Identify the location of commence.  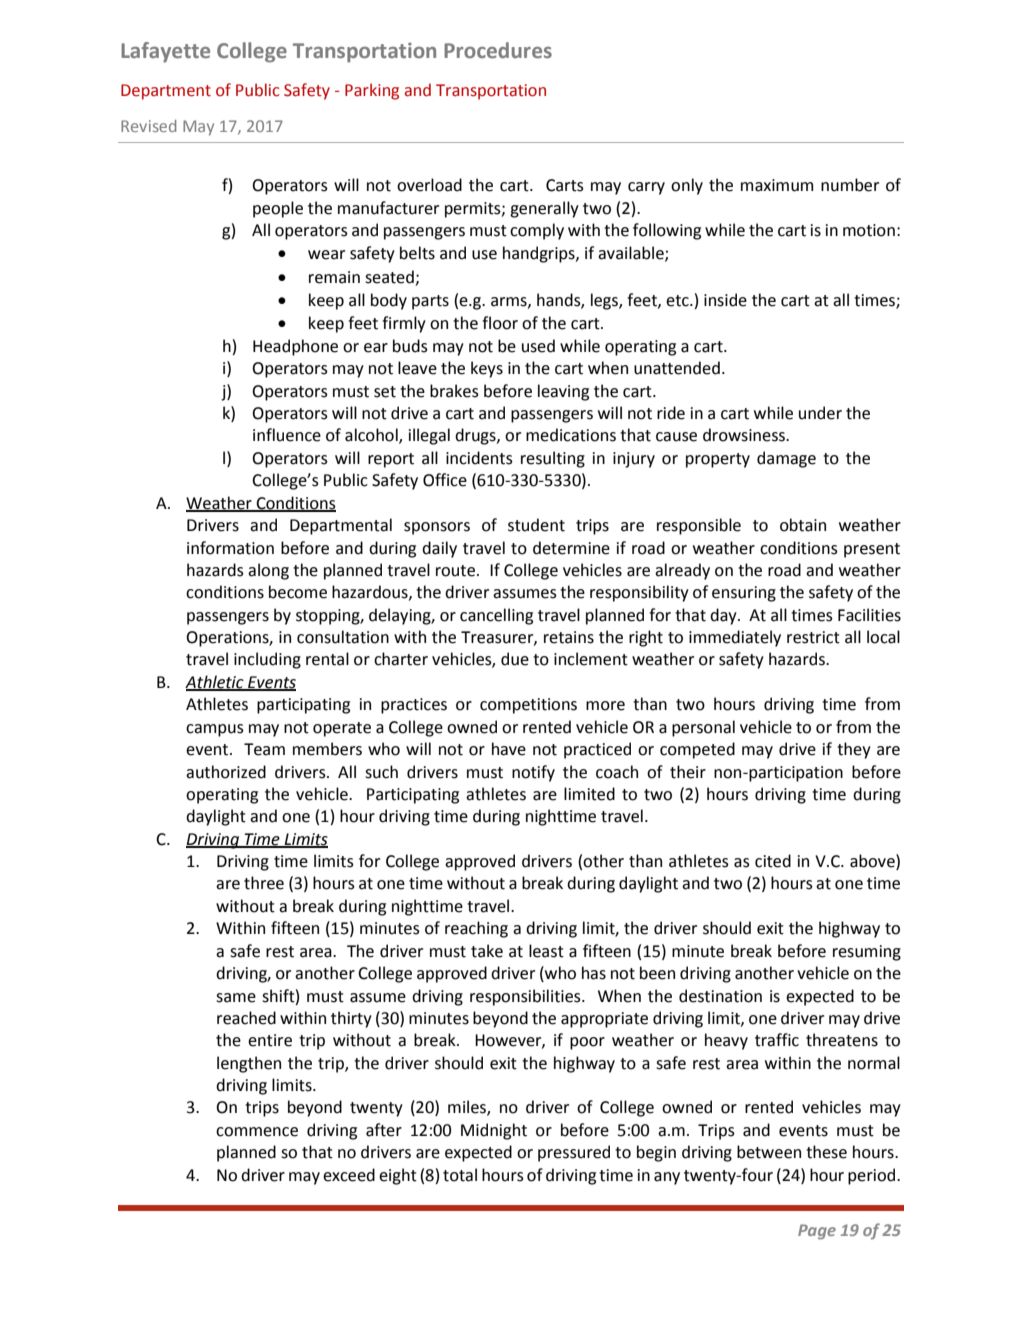
(257, 1132).
